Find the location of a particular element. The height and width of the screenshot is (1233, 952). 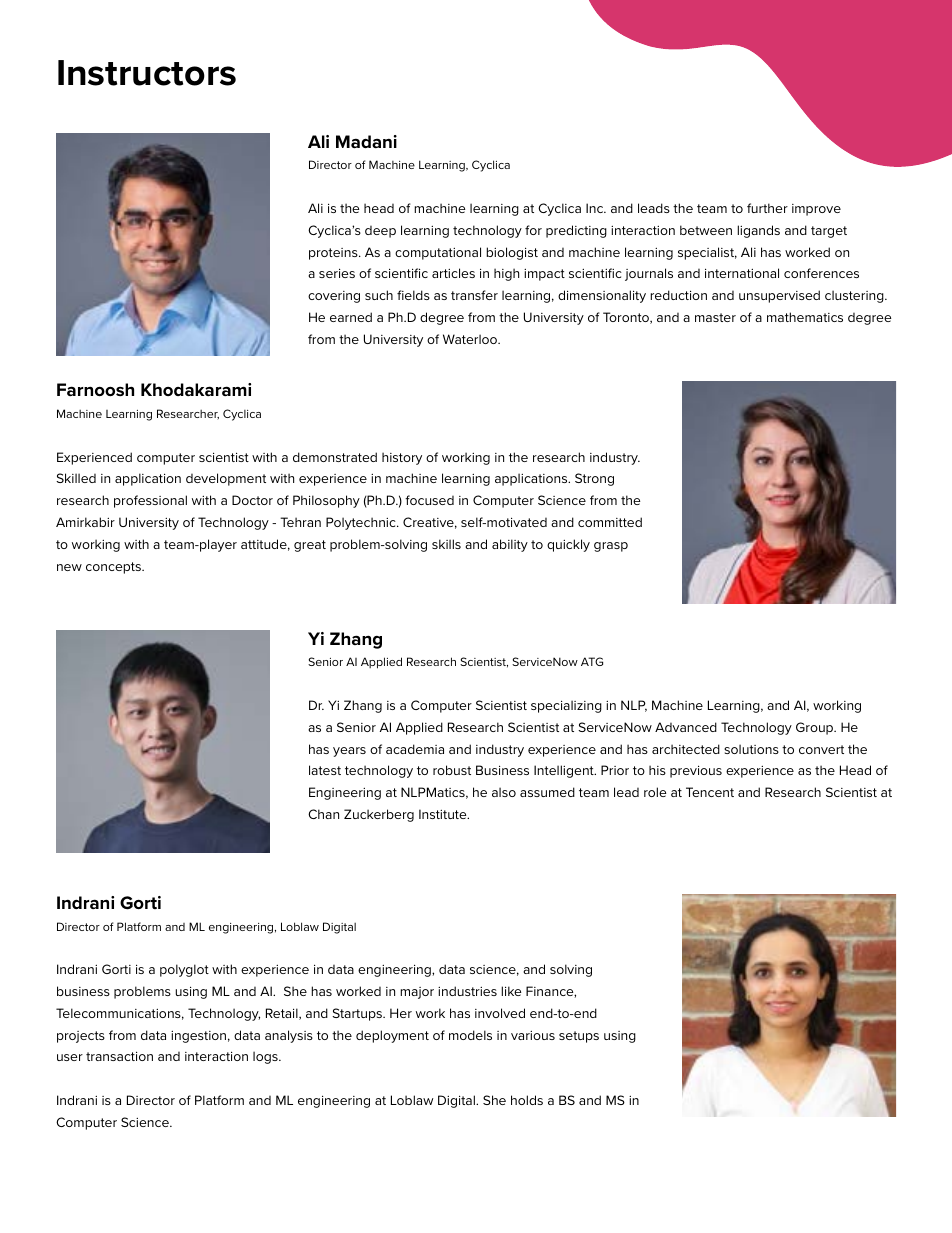

Instructors is located at coordinates (147, 73).
